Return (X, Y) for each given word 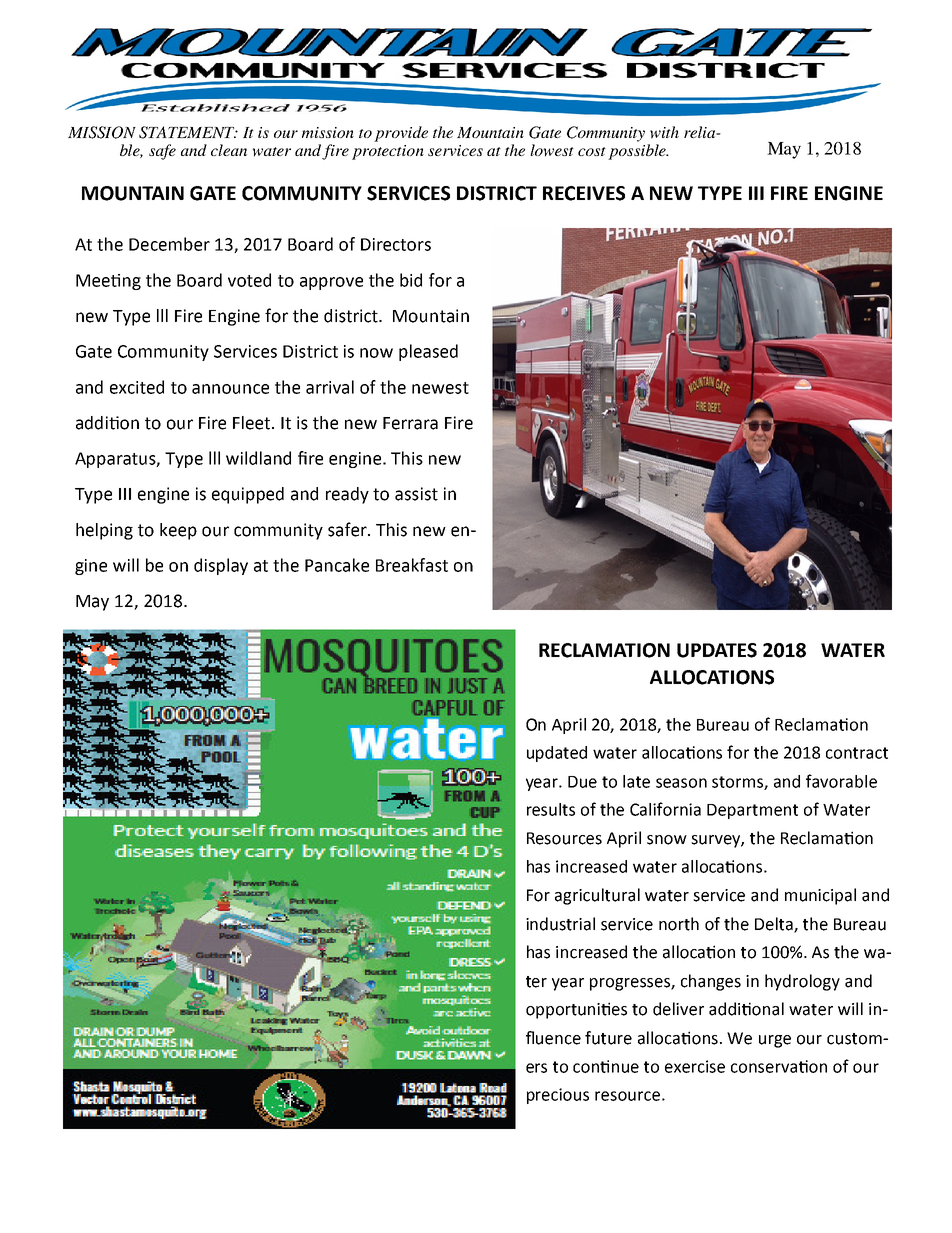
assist (416, 494)
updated (557, 754)
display (221, 566)
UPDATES (717, 650)
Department (752, 811)
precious (558, 1096)
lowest (552, 150)
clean (229, 150)
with (664, 132)
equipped (248, 495)
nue (625, 1068)
